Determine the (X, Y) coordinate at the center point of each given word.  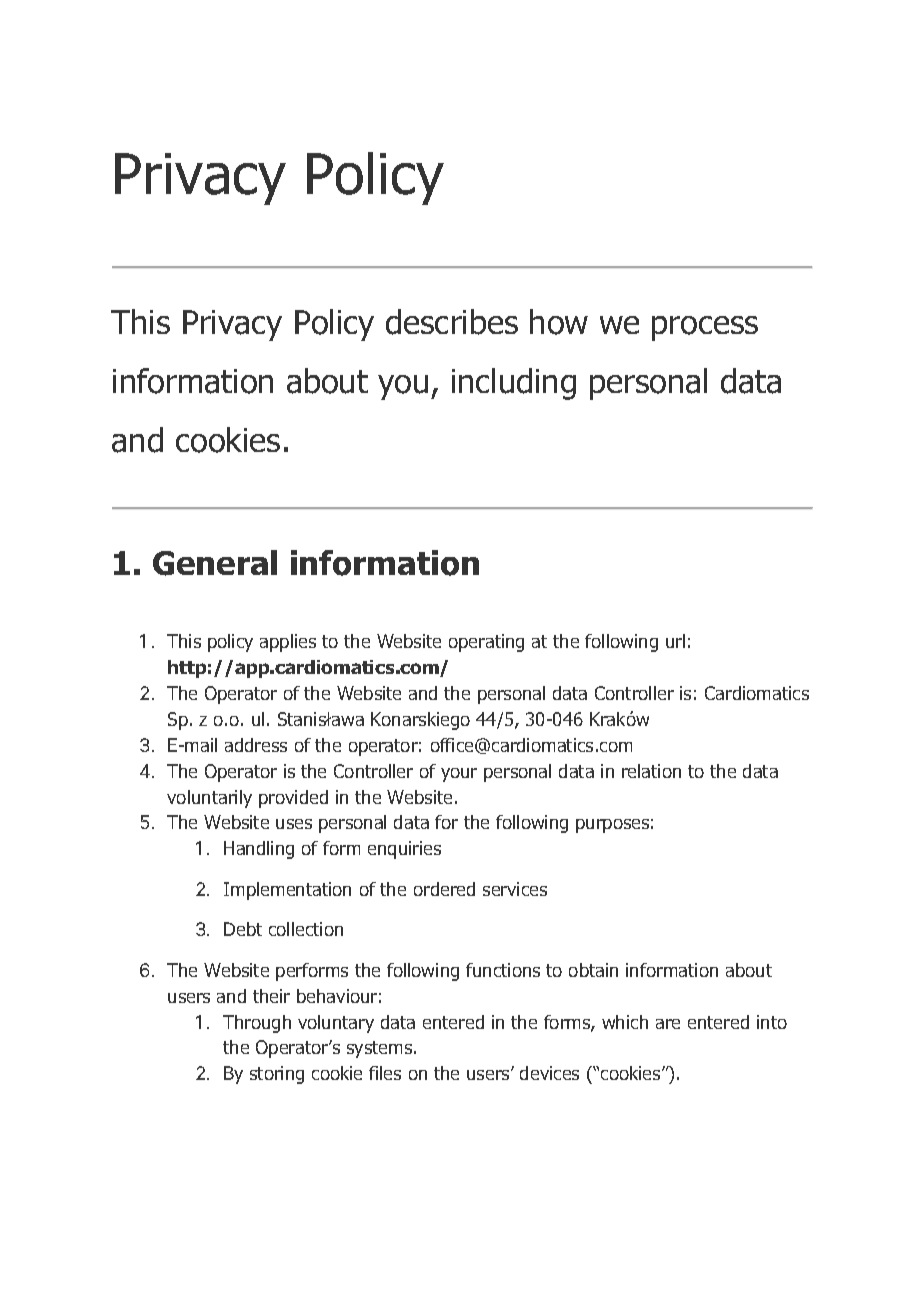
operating (486, 643)
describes (452, 322)
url (675, 641)
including (514, 384)
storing (277, 1075)
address (256, 745)
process (705, 328)
